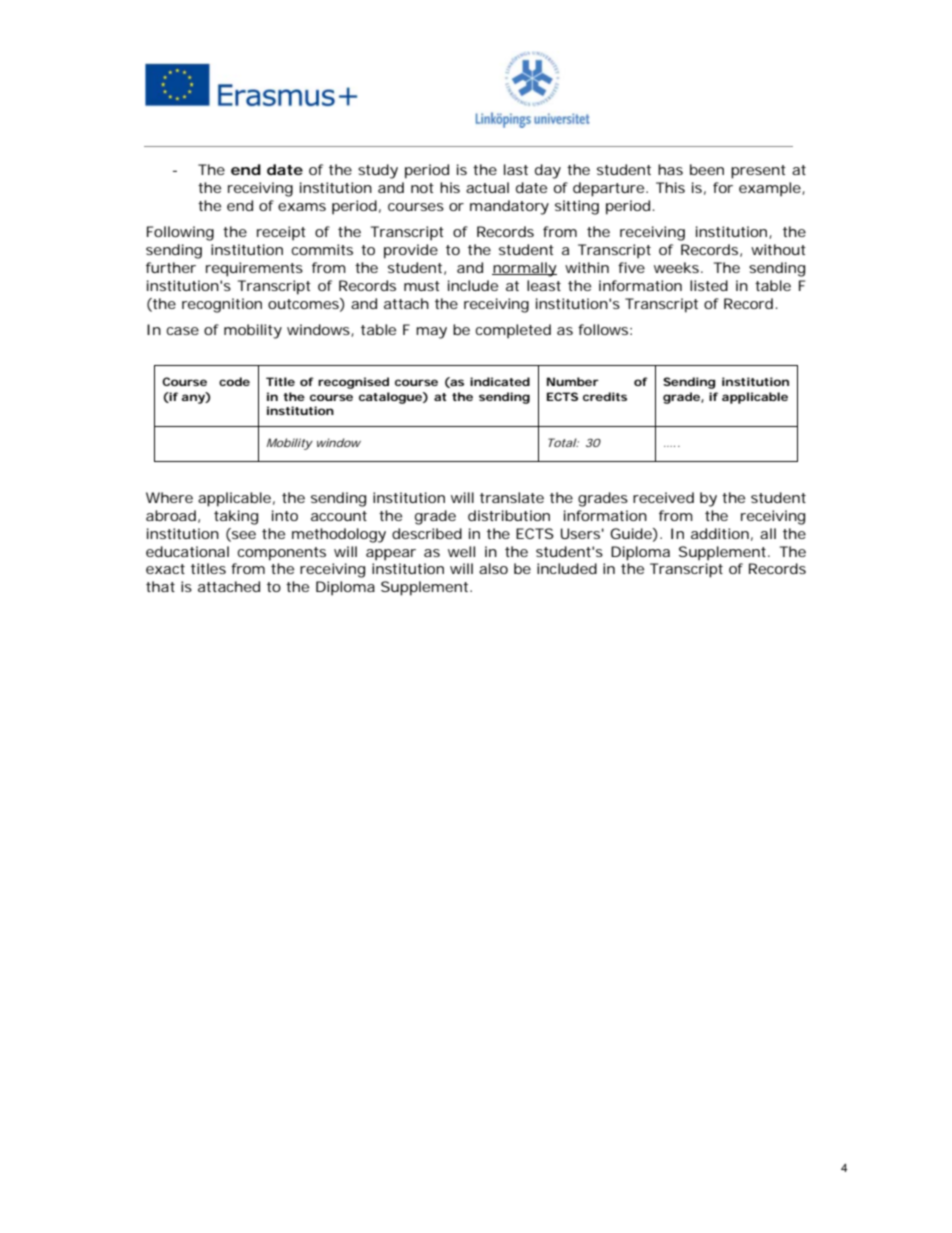  I want to click on indicated, so click(500, 381).
